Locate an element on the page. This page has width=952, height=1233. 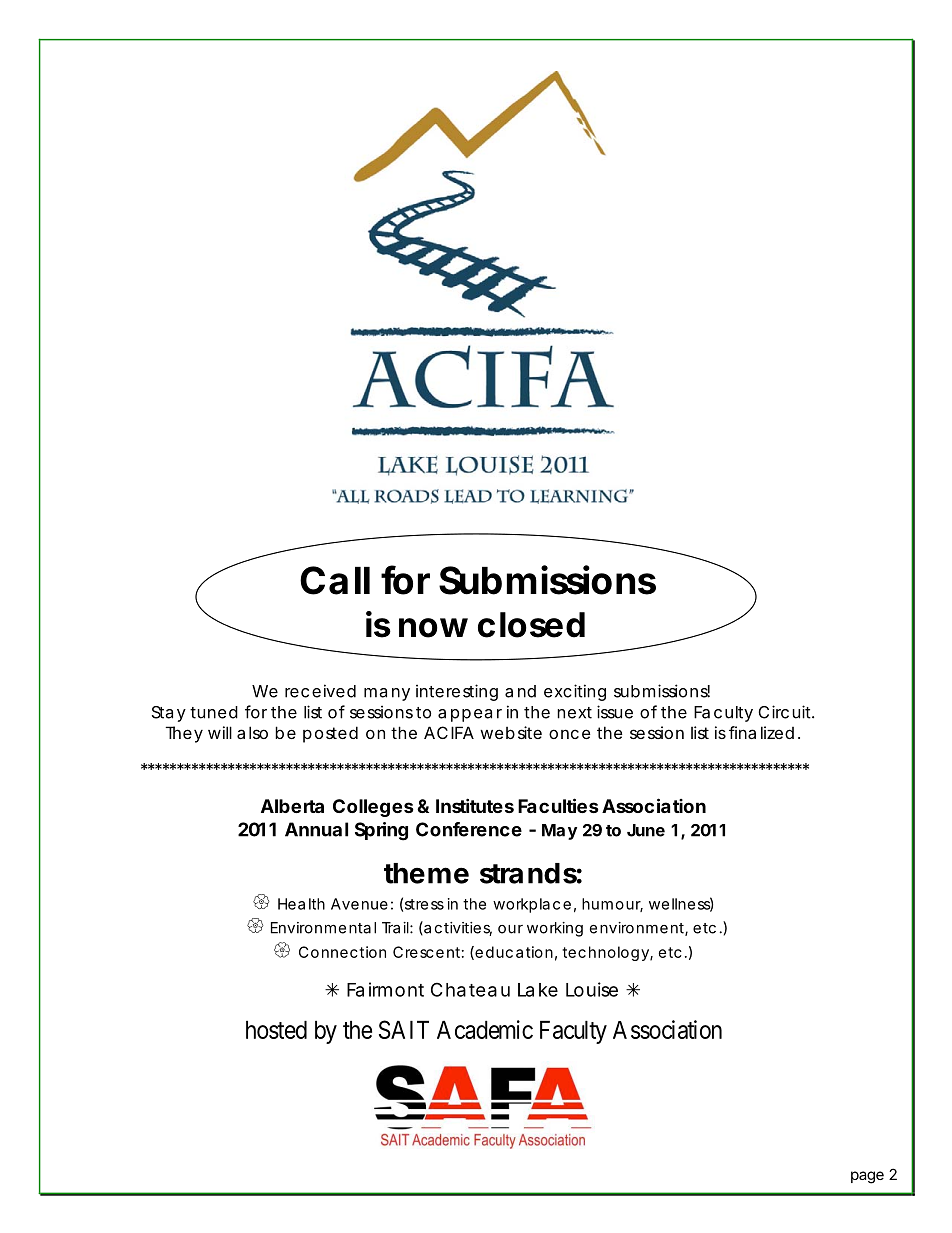
Conference is located at coordinates (469, 829).
